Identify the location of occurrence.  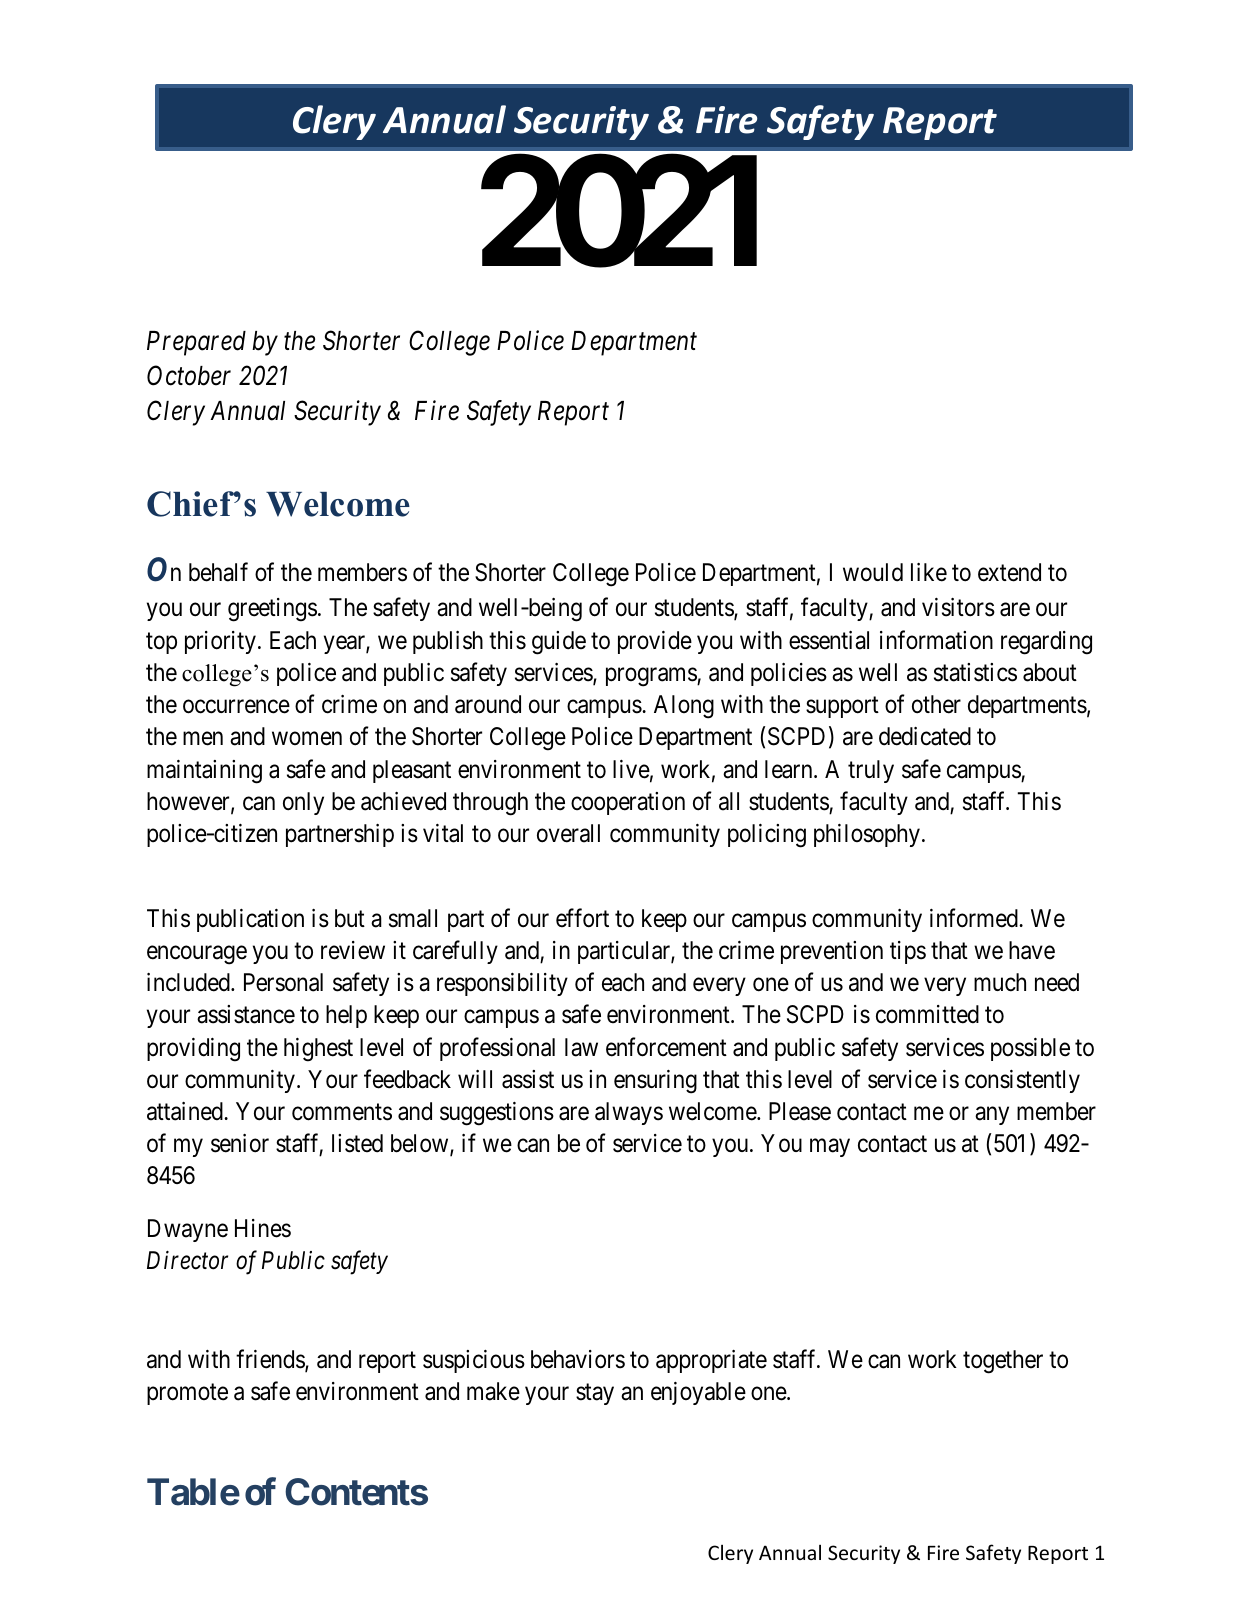
(236, 707).
